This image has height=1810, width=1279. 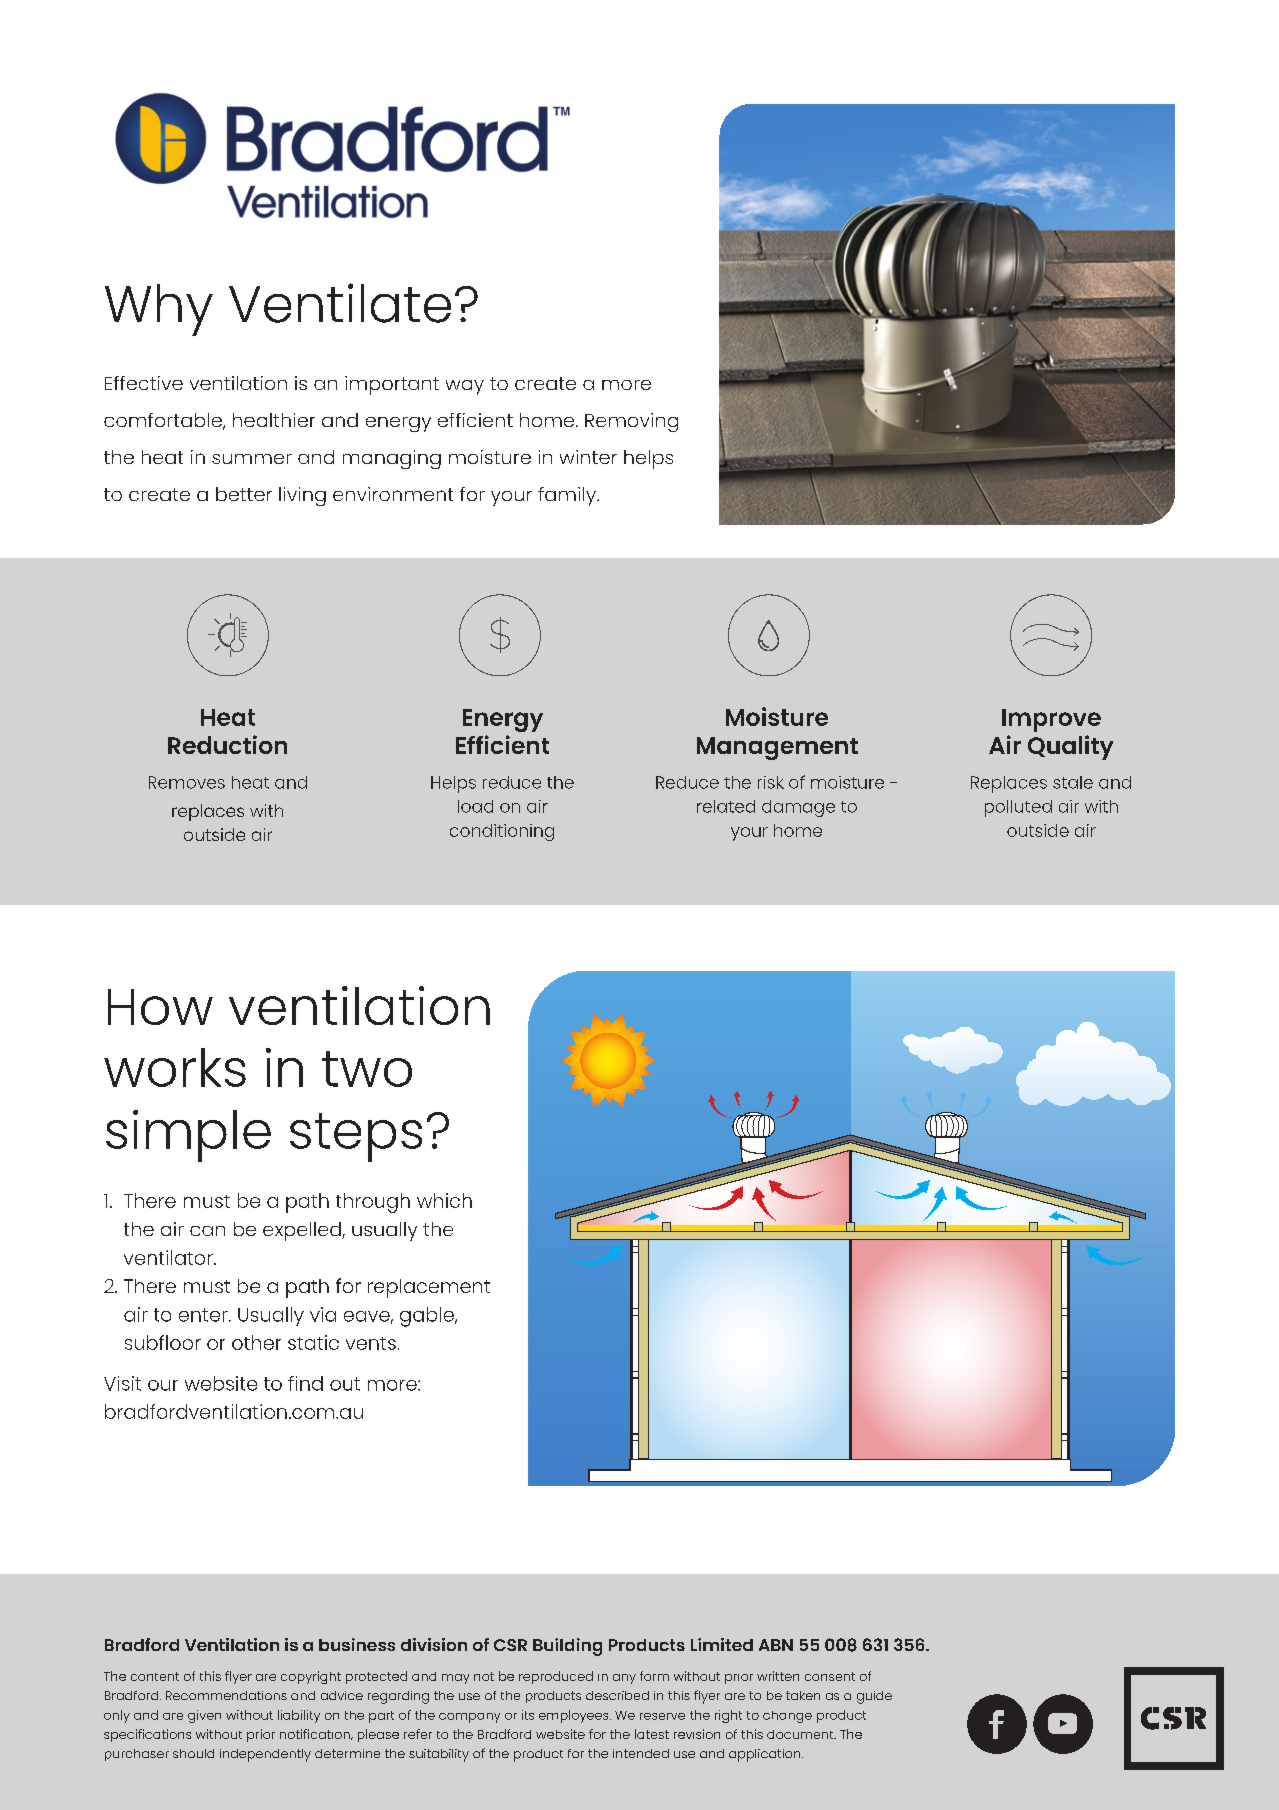 What do you see at coordinates (367, 1069) in the image?
I see `two` at bounding box center [367, 1069].
